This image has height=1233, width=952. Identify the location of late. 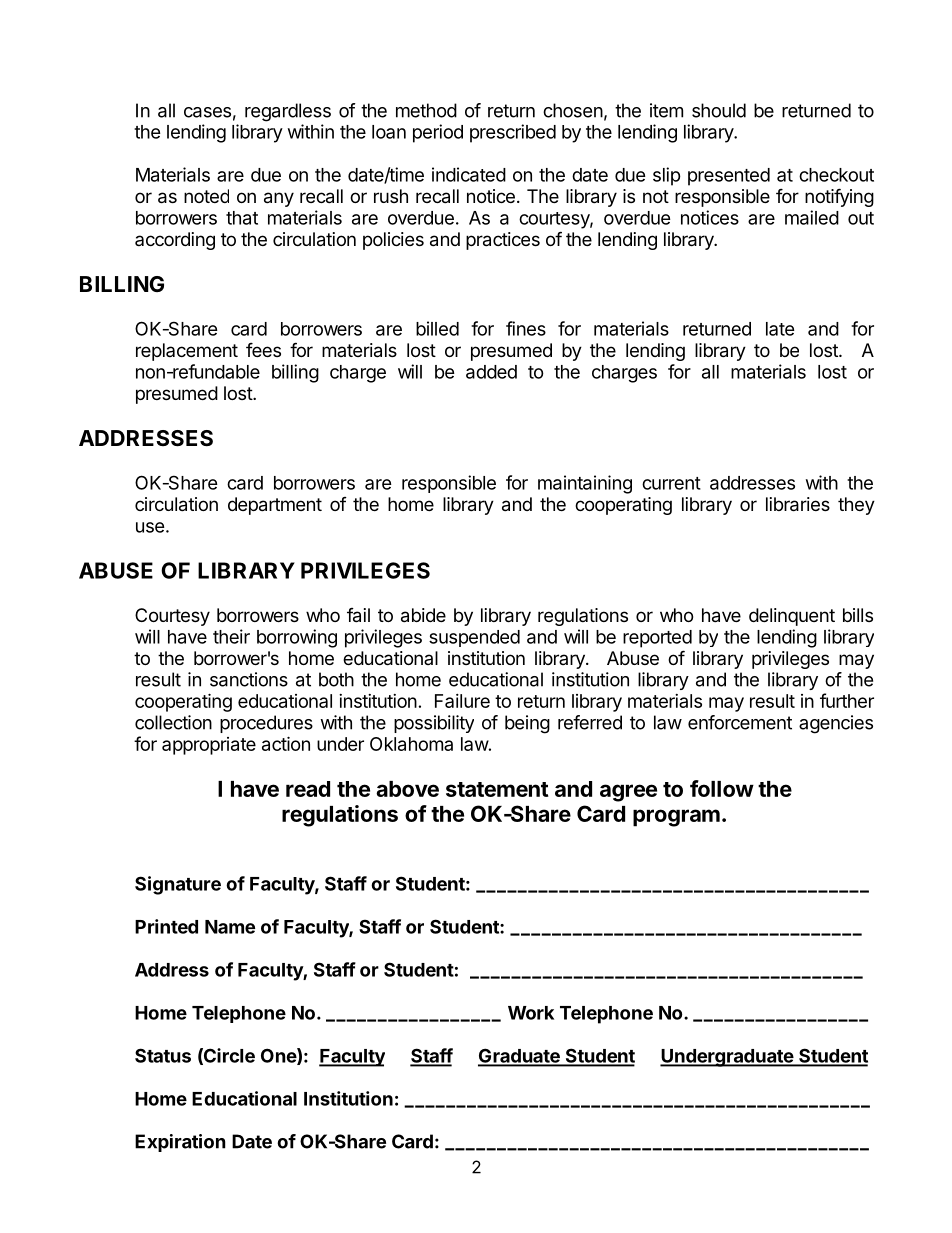
(780, 329).
